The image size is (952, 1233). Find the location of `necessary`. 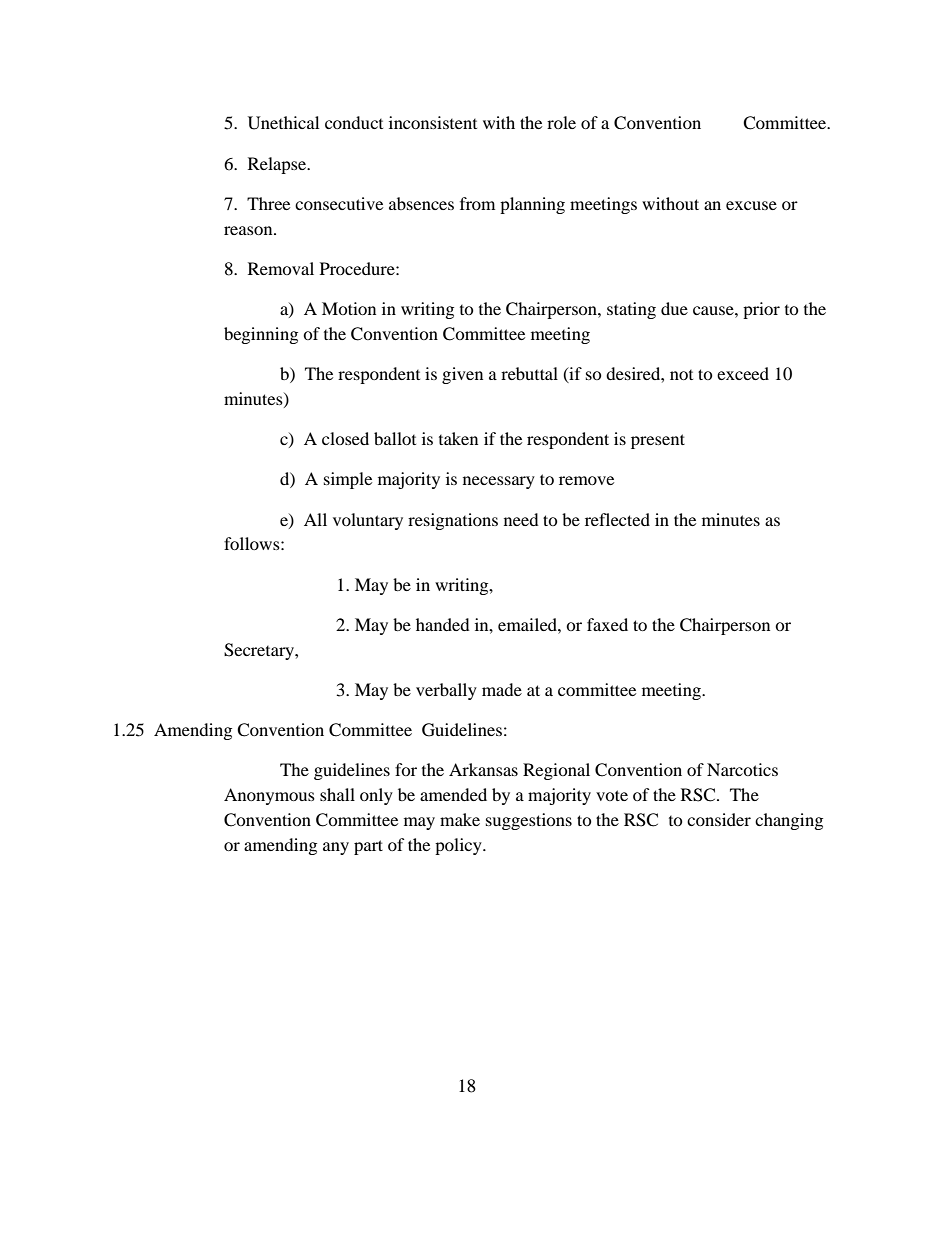

necessary is located at coordinates (499, 482).
